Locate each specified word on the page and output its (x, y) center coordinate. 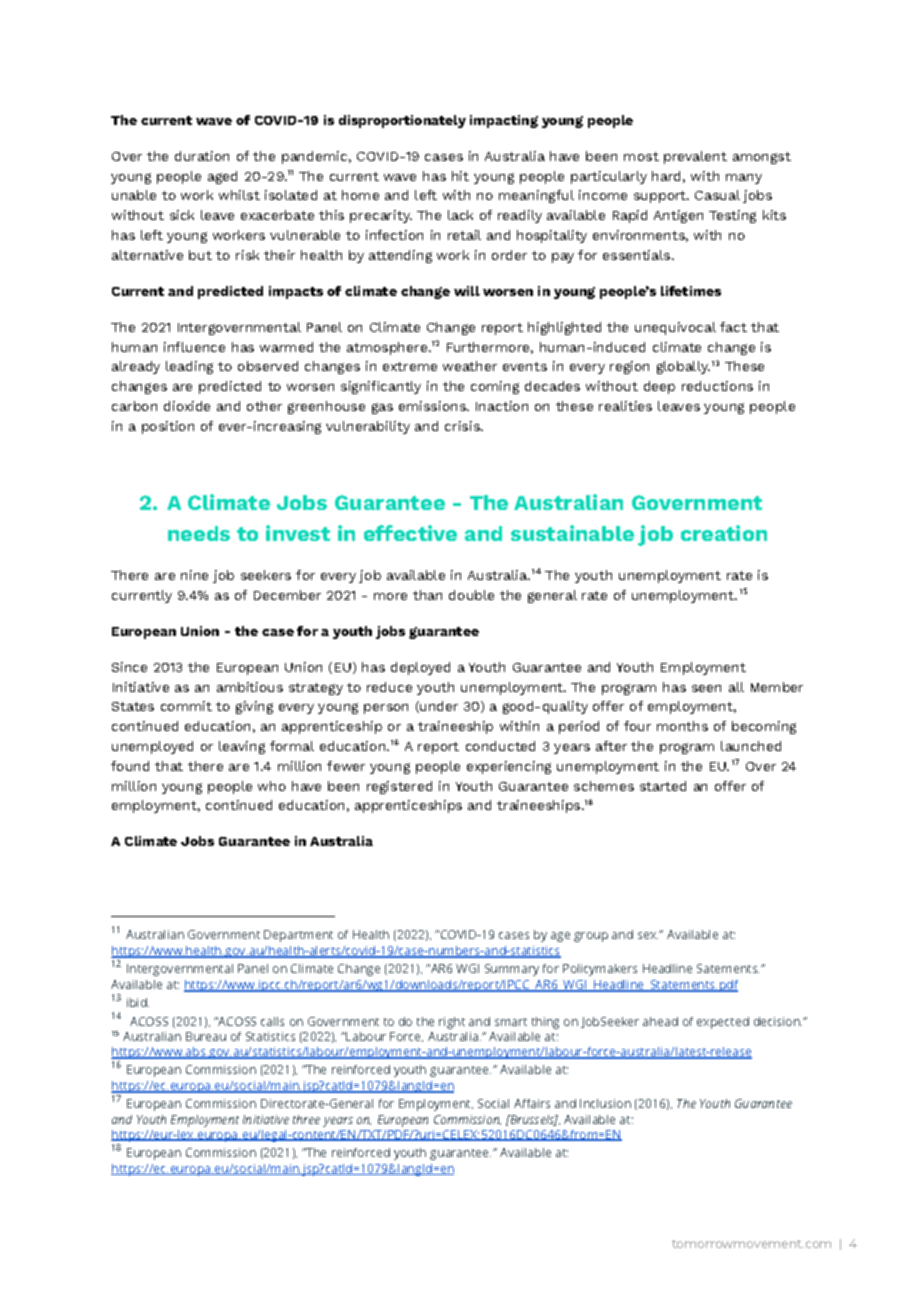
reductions (717, 386)
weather (470, 366)
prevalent (695, 157)
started (663, 786)
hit (460, 176)
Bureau (206, 1036)
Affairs (532, 1103)
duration (202, 156)
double (471, 595)
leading (189, 367)
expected (723, 1023)
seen (706, 688)
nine (194, 575)
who (272, 786)
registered (399, 787)
